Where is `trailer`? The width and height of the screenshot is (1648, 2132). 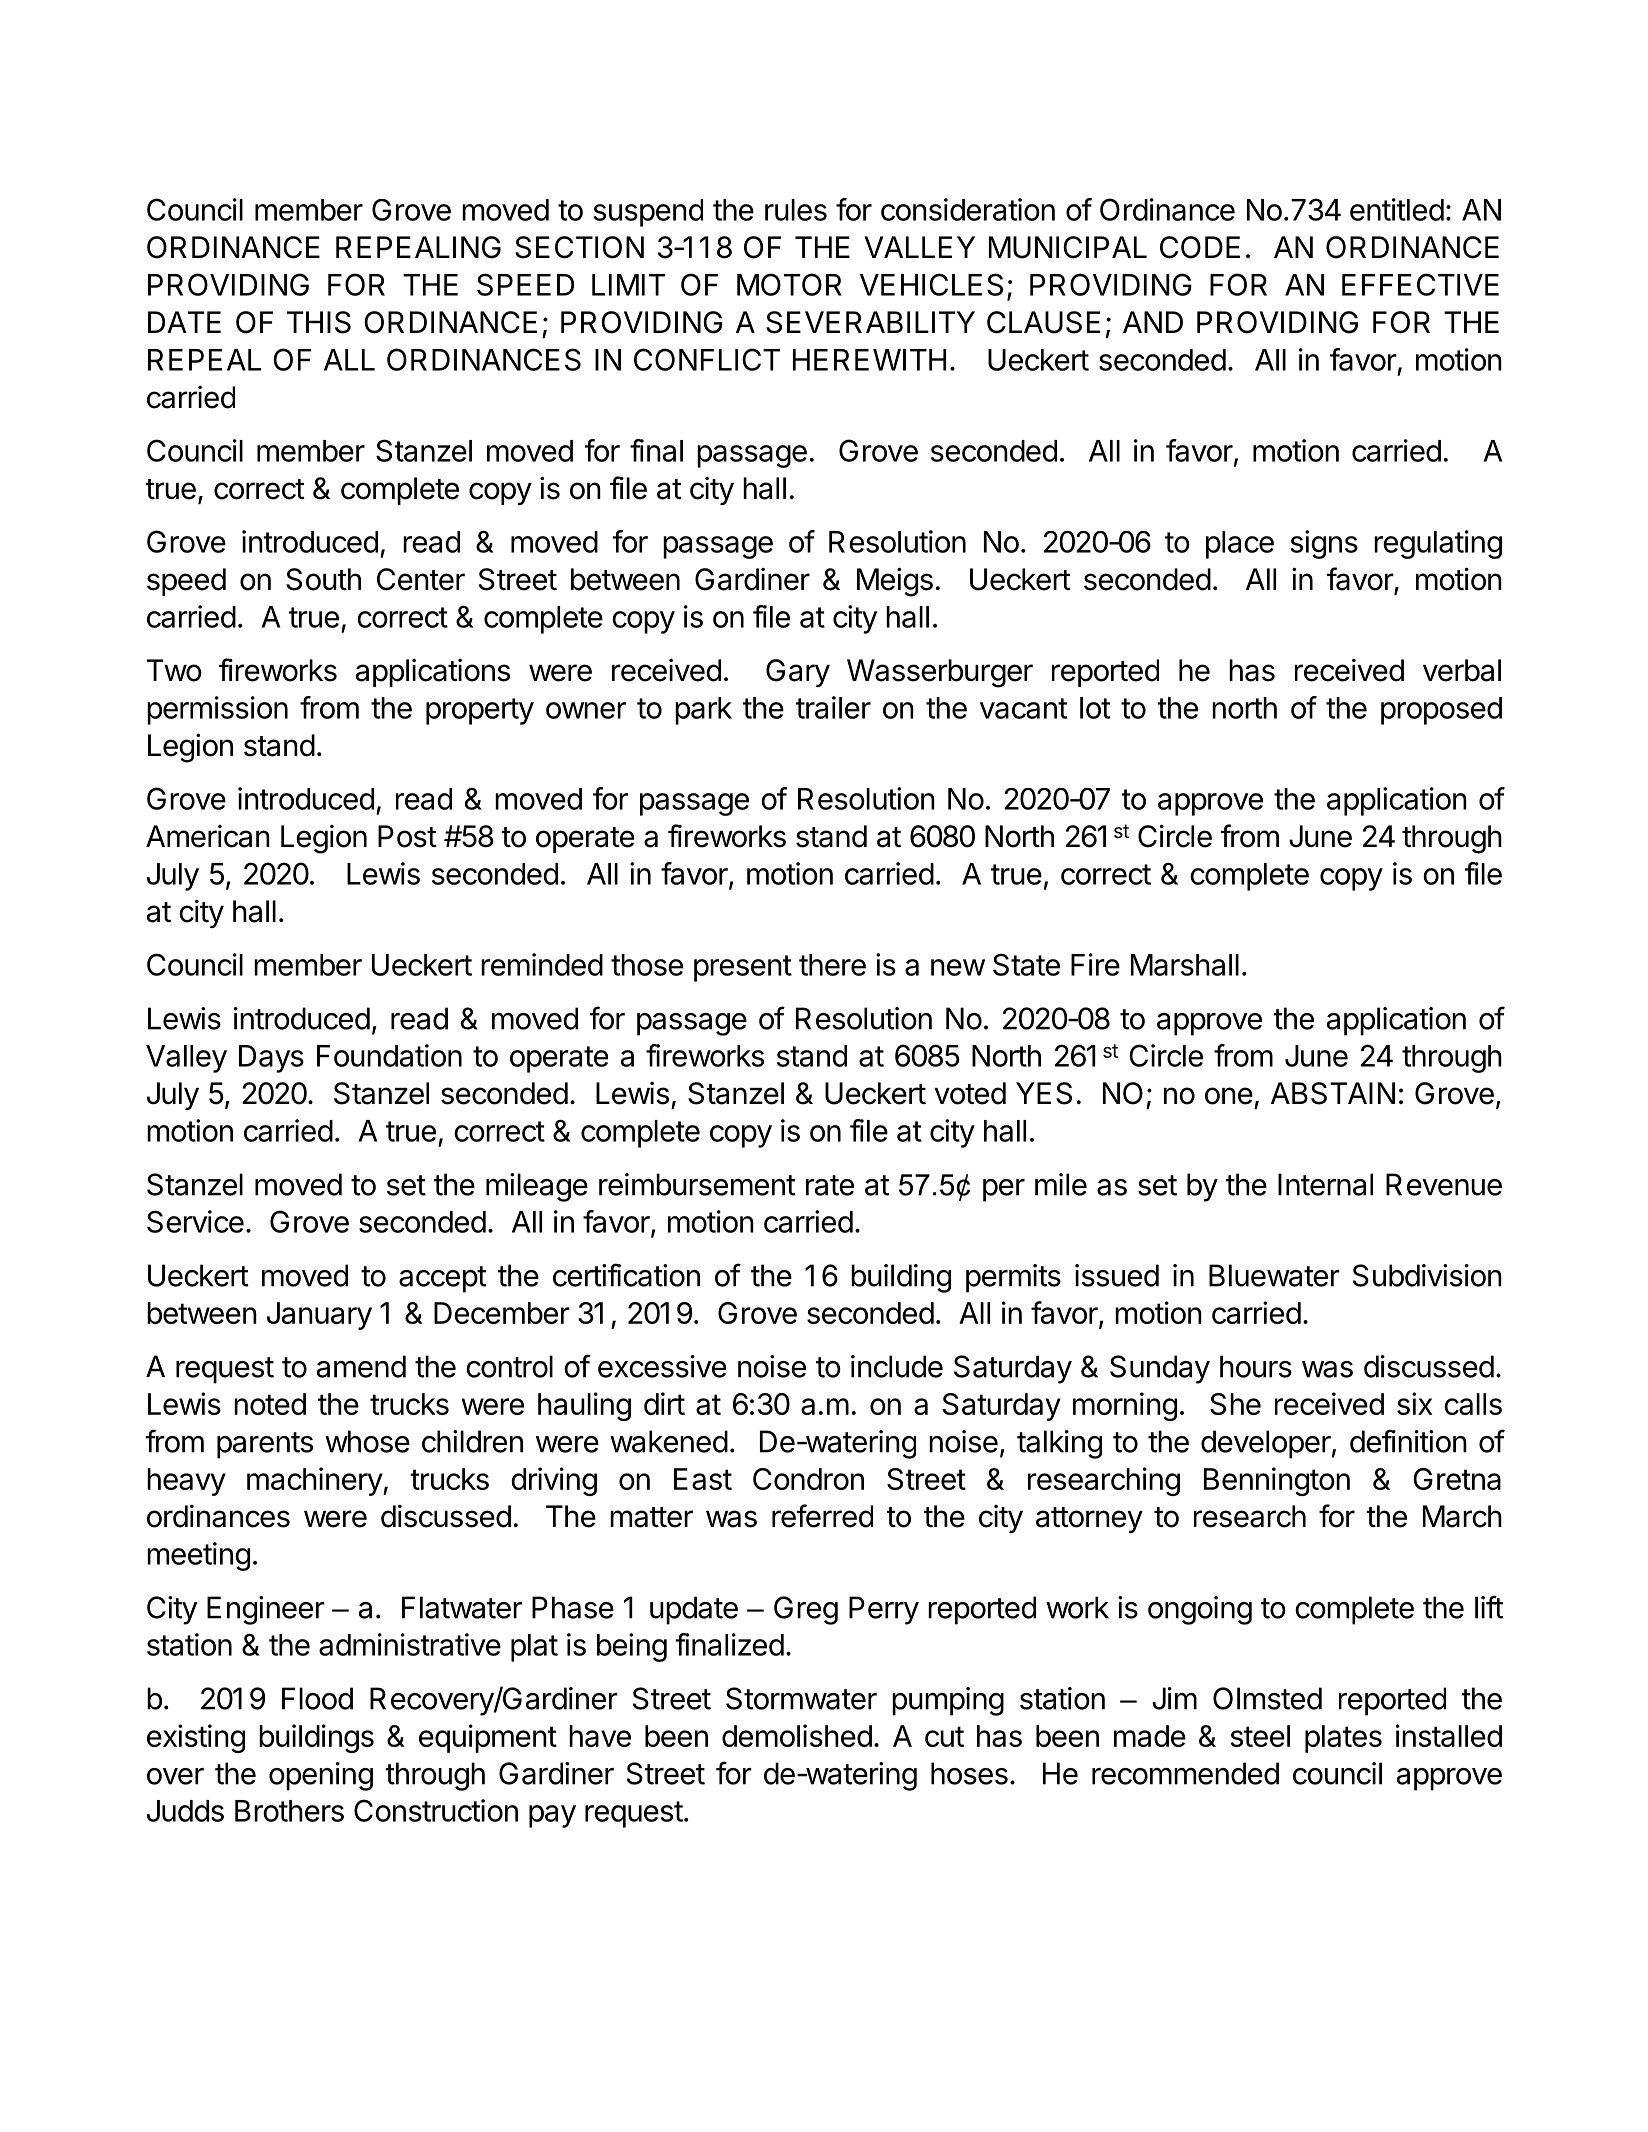
trailer is located at coordinates (833, 707).
